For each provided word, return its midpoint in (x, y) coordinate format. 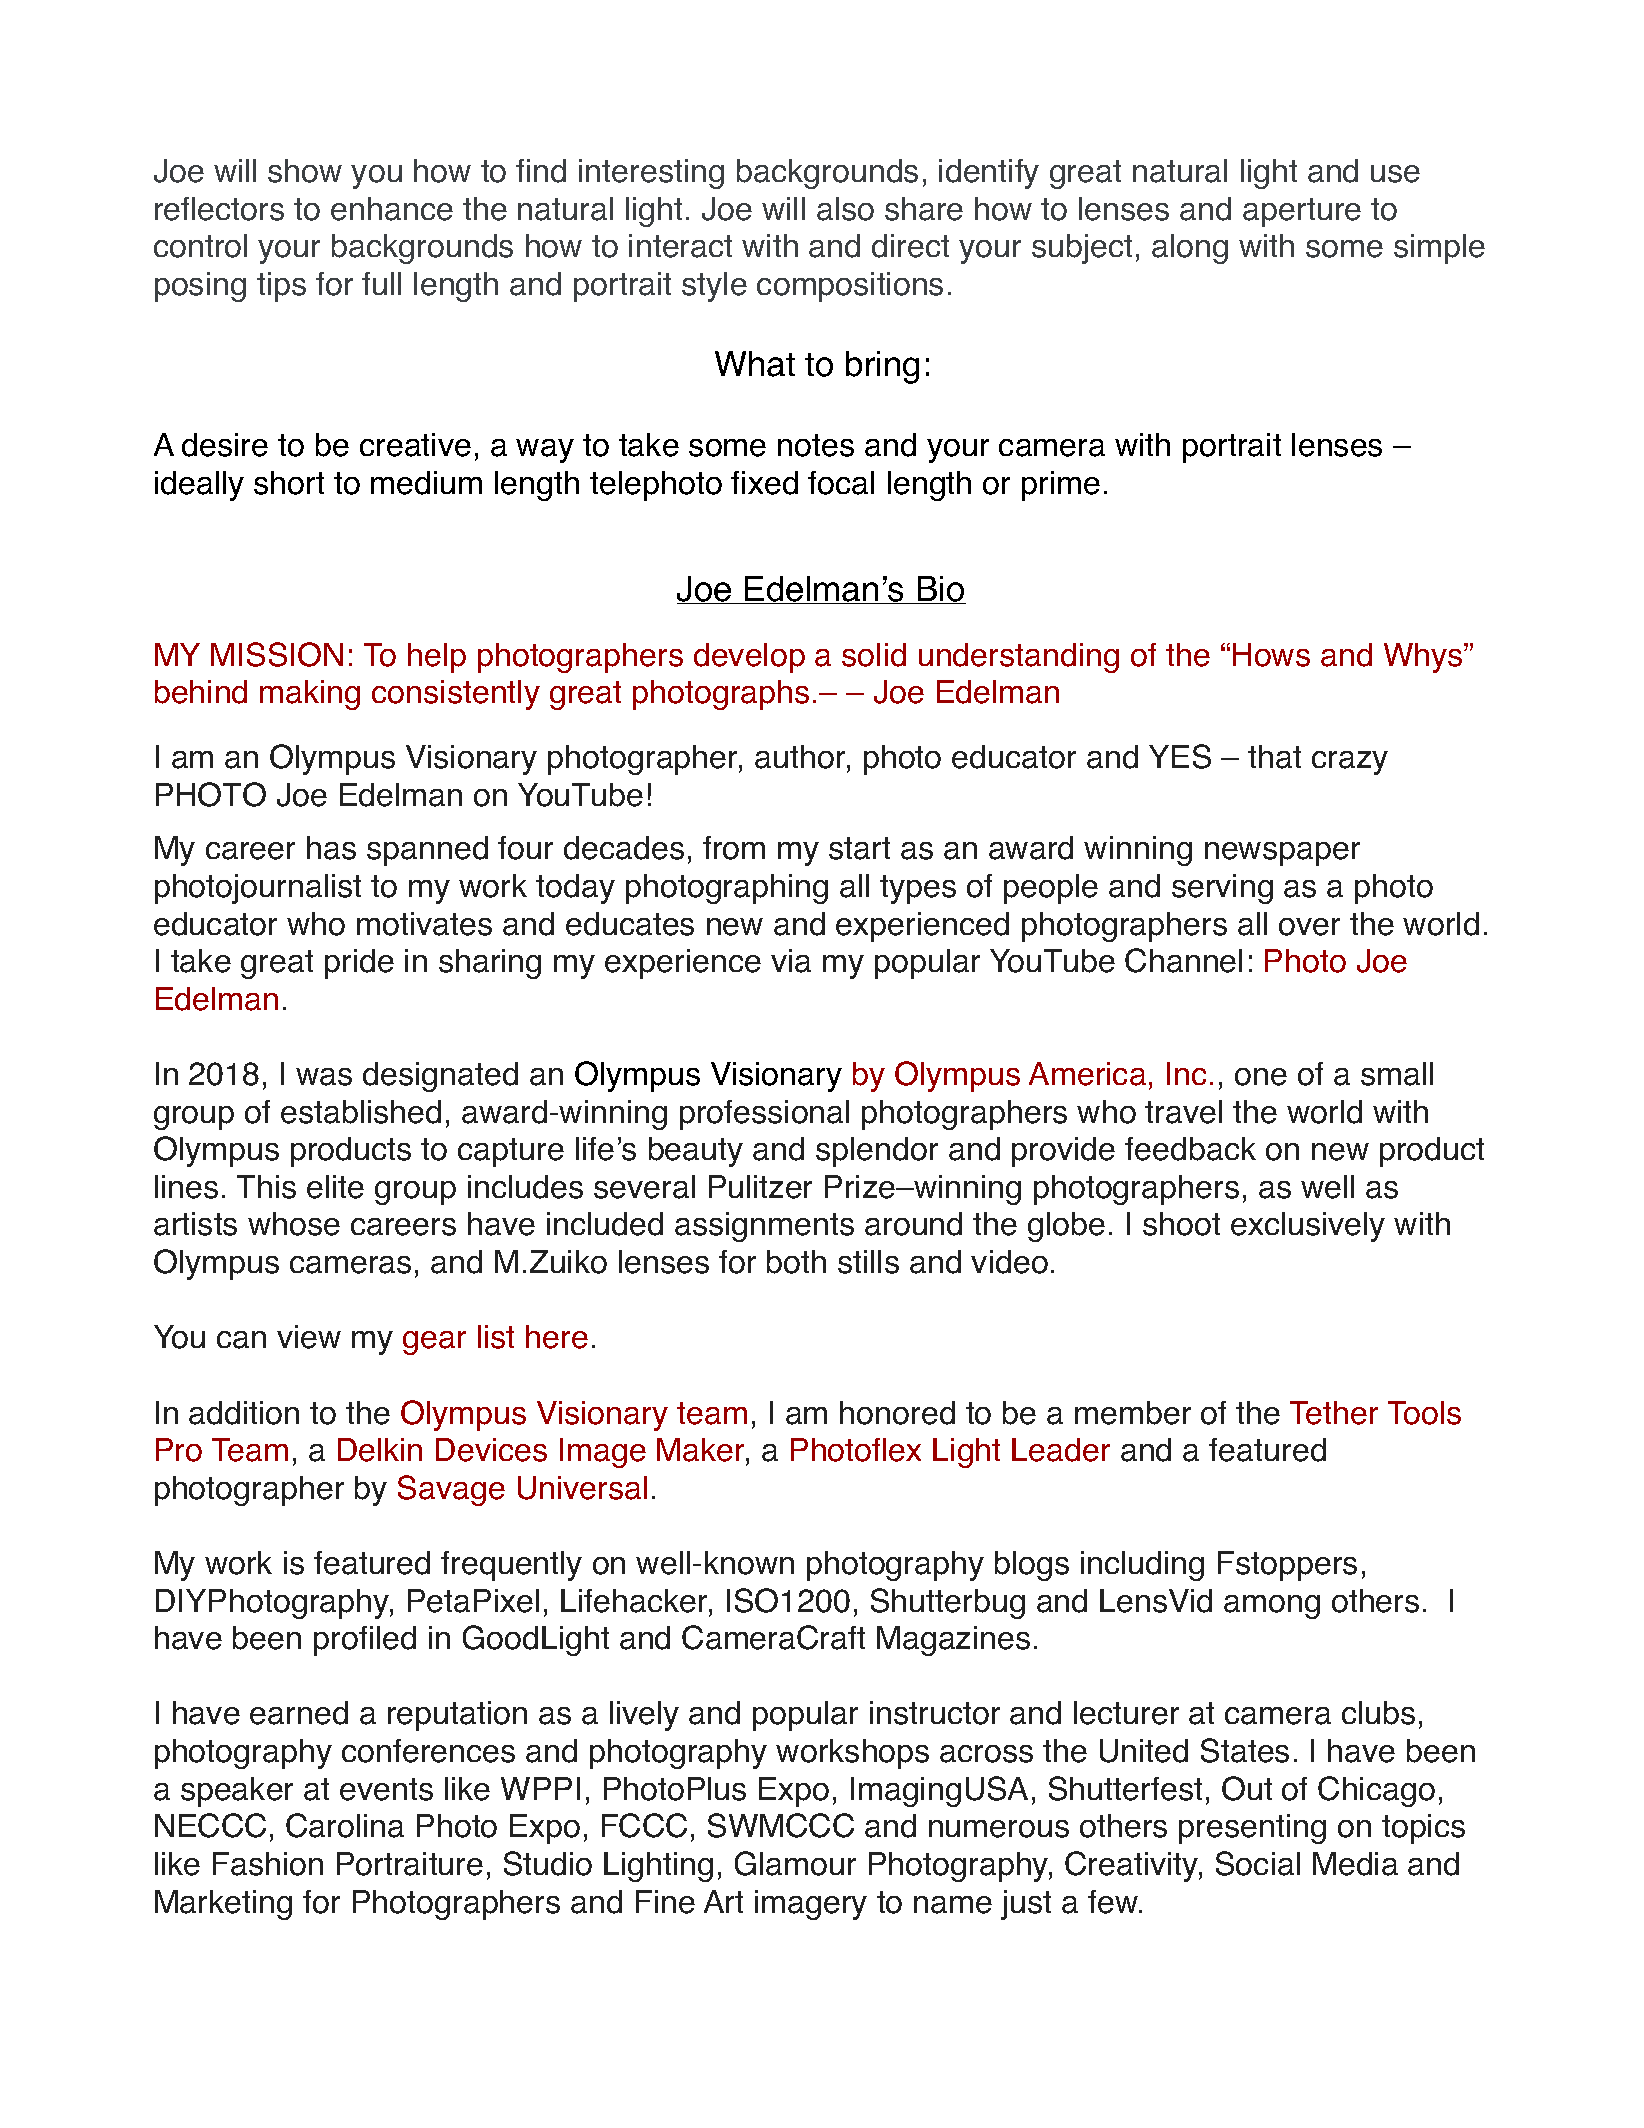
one (1261, 1077)
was (324, 1077)
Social (1258, 1863)
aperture (1302, 212)
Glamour (795, 1863)
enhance (392, 209)
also (845, 209)
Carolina (345, 1825)
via (791, 961)
